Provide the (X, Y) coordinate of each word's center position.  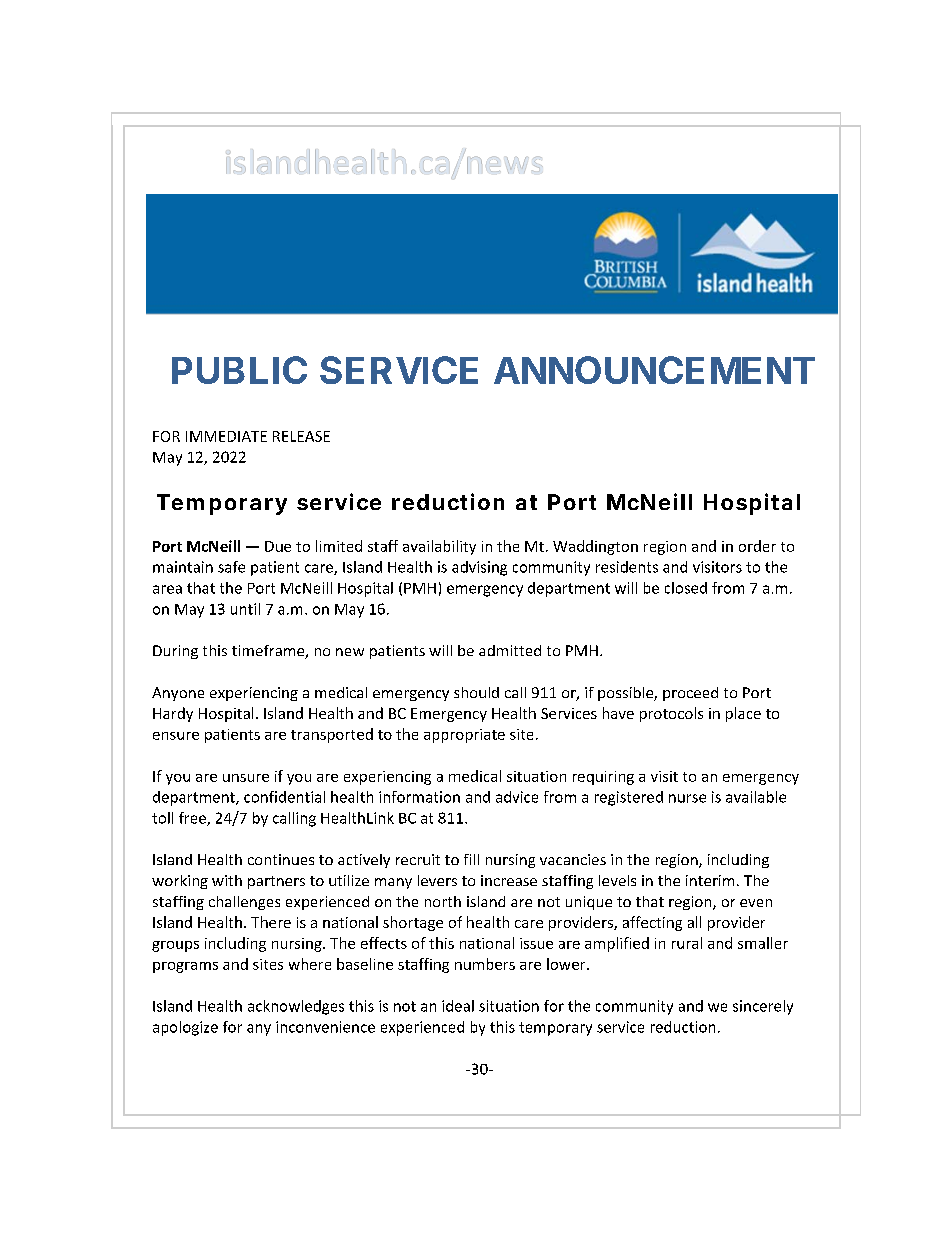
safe (231, 567)
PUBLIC (239, 370)
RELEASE (301, 436)
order (757, 546)
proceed (690, 694)
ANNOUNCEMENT (654, 370)
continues (281, 859)
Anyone (178, 694)
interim (710, 880)
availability (439, 547)
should (476, 692)
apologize (185, 1028)
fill (471, 859)
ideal (458, 1006)
